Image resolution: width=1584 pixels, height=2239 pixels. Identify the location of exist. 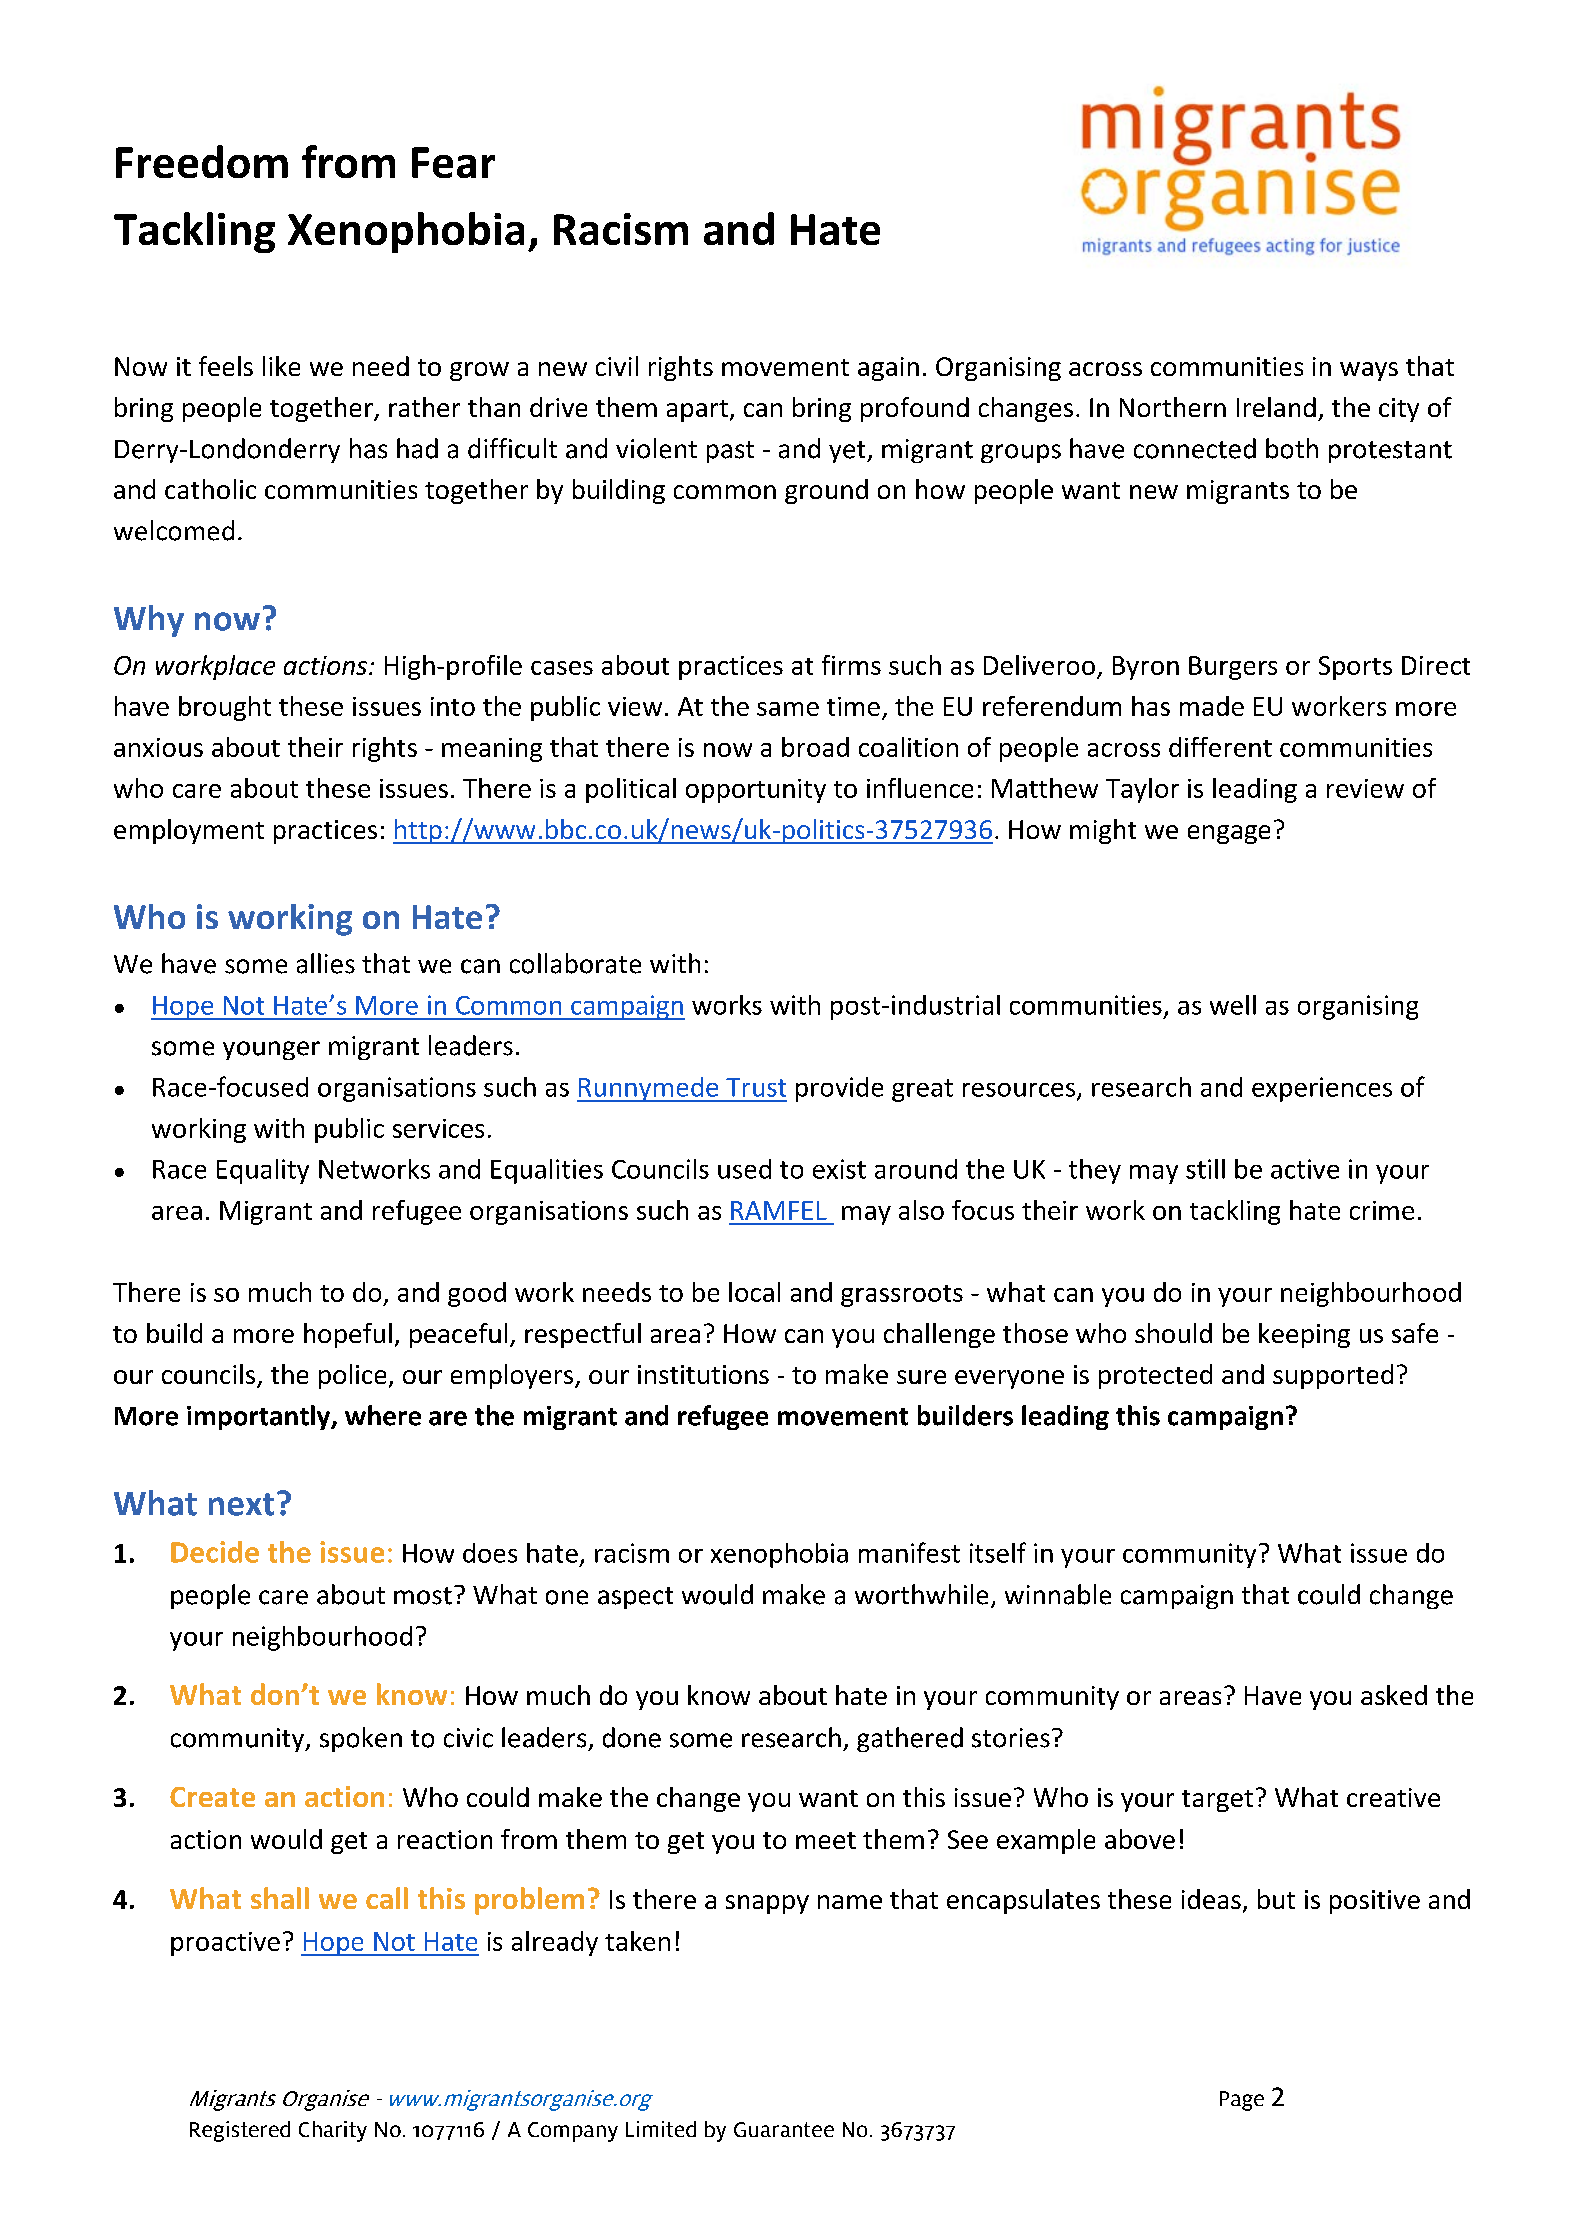
(839, 1169).
